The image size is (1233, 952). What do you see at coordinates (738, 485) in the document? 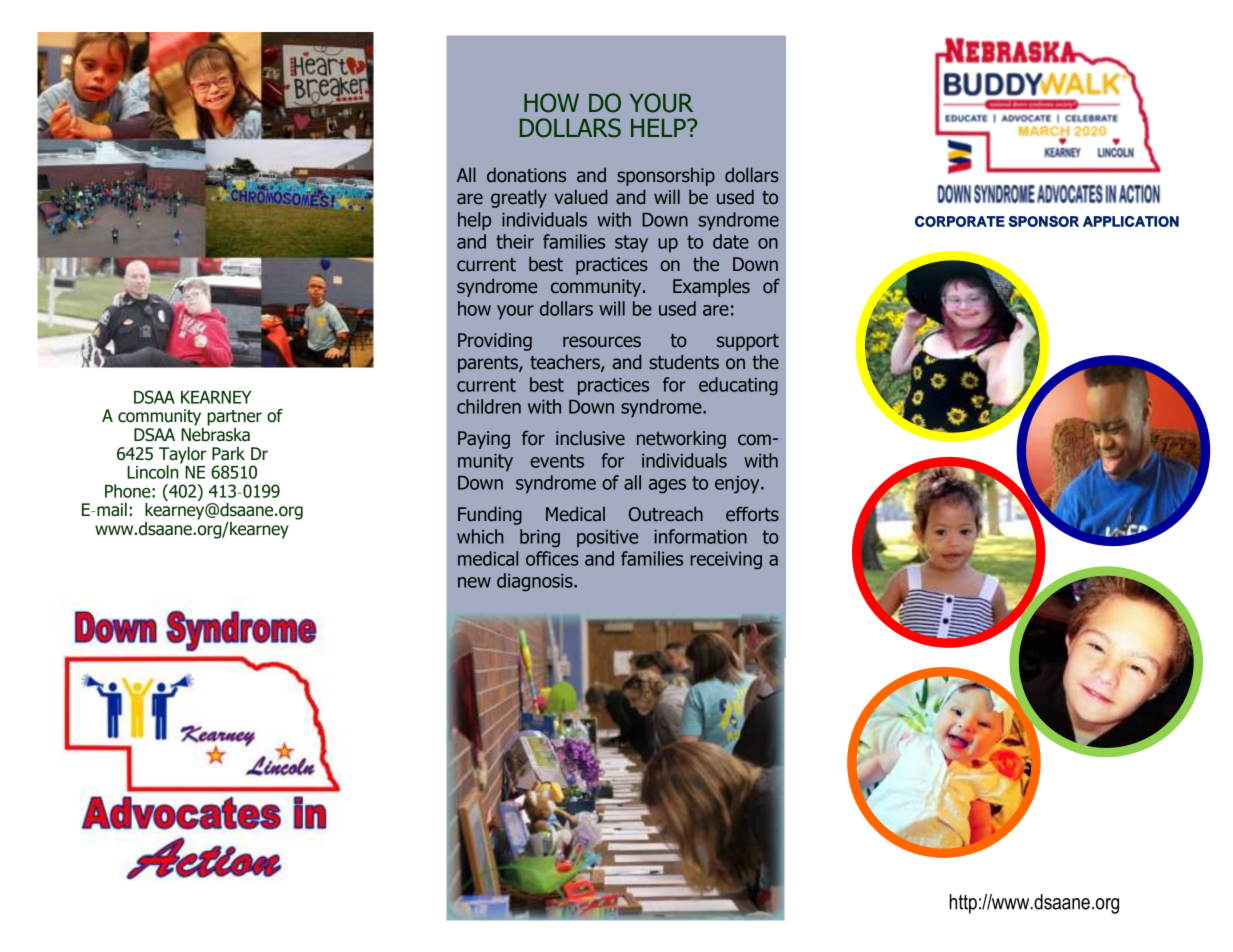
I see `enjoy` at bounding box center [738, 485].
